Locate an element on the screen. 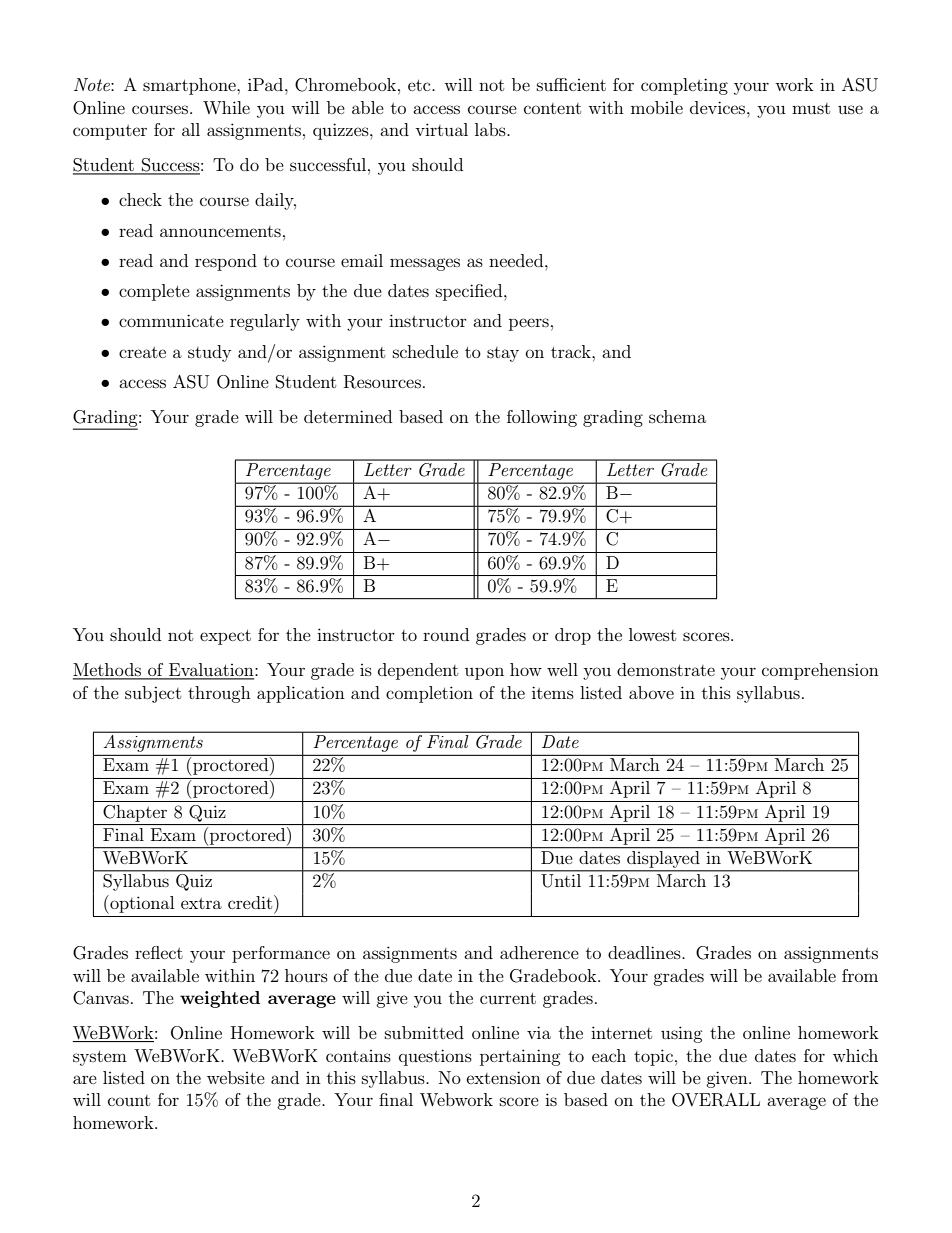 The height and width of the screenshot is (1233, 952). comprehension is located at coordinates (820, 671).
